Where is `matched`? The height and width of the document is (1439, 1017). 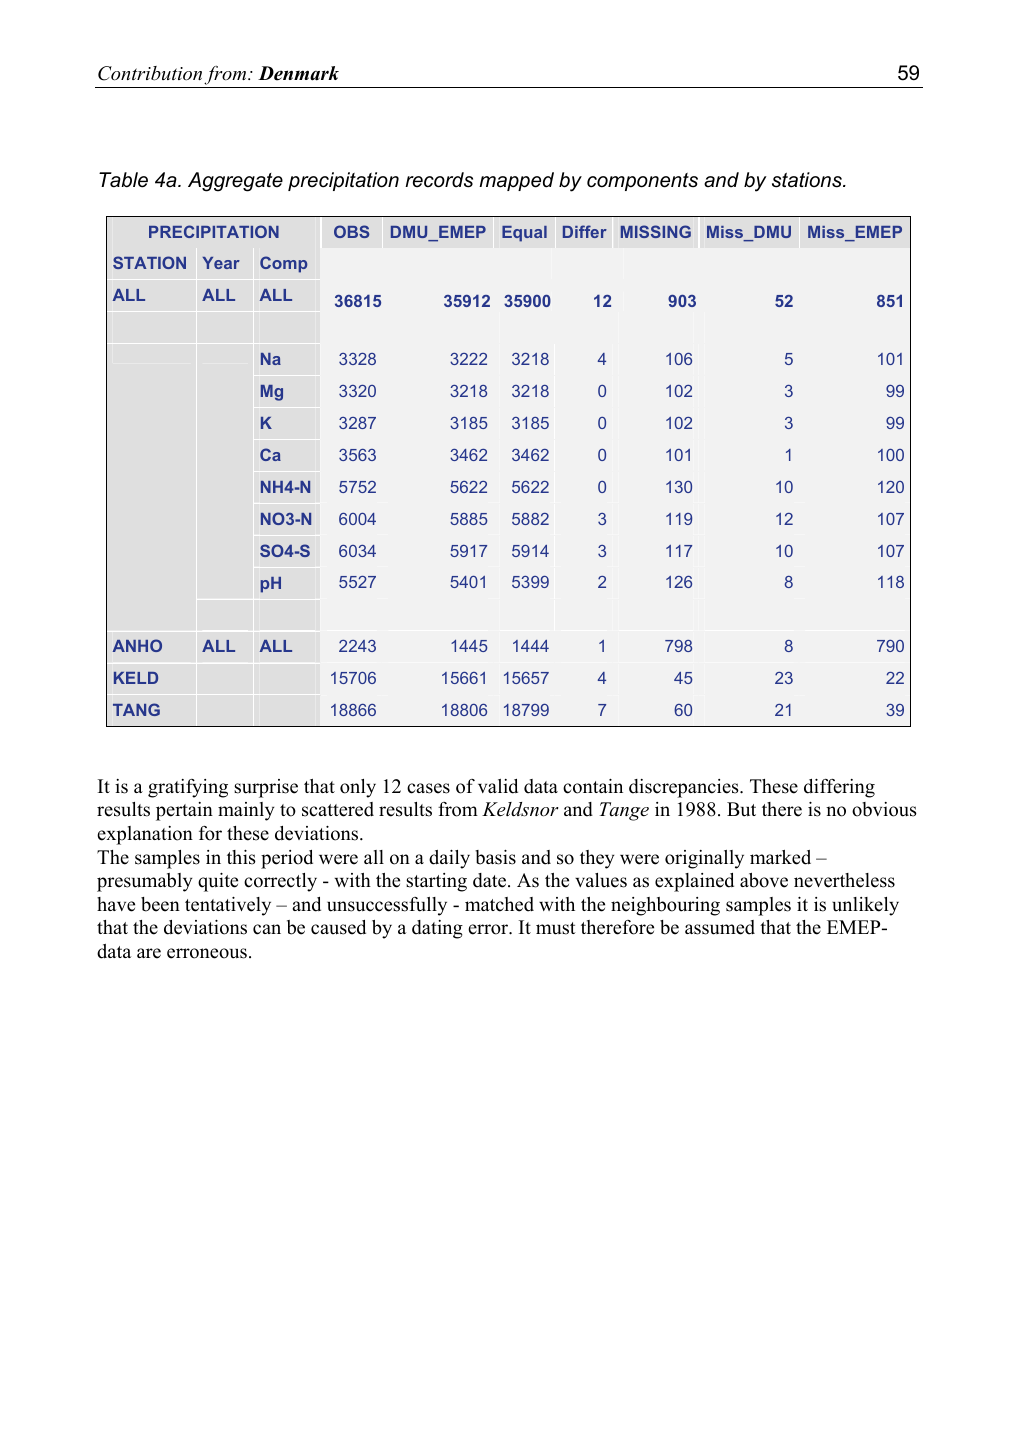
matched is located at coordinates (499, 904).
